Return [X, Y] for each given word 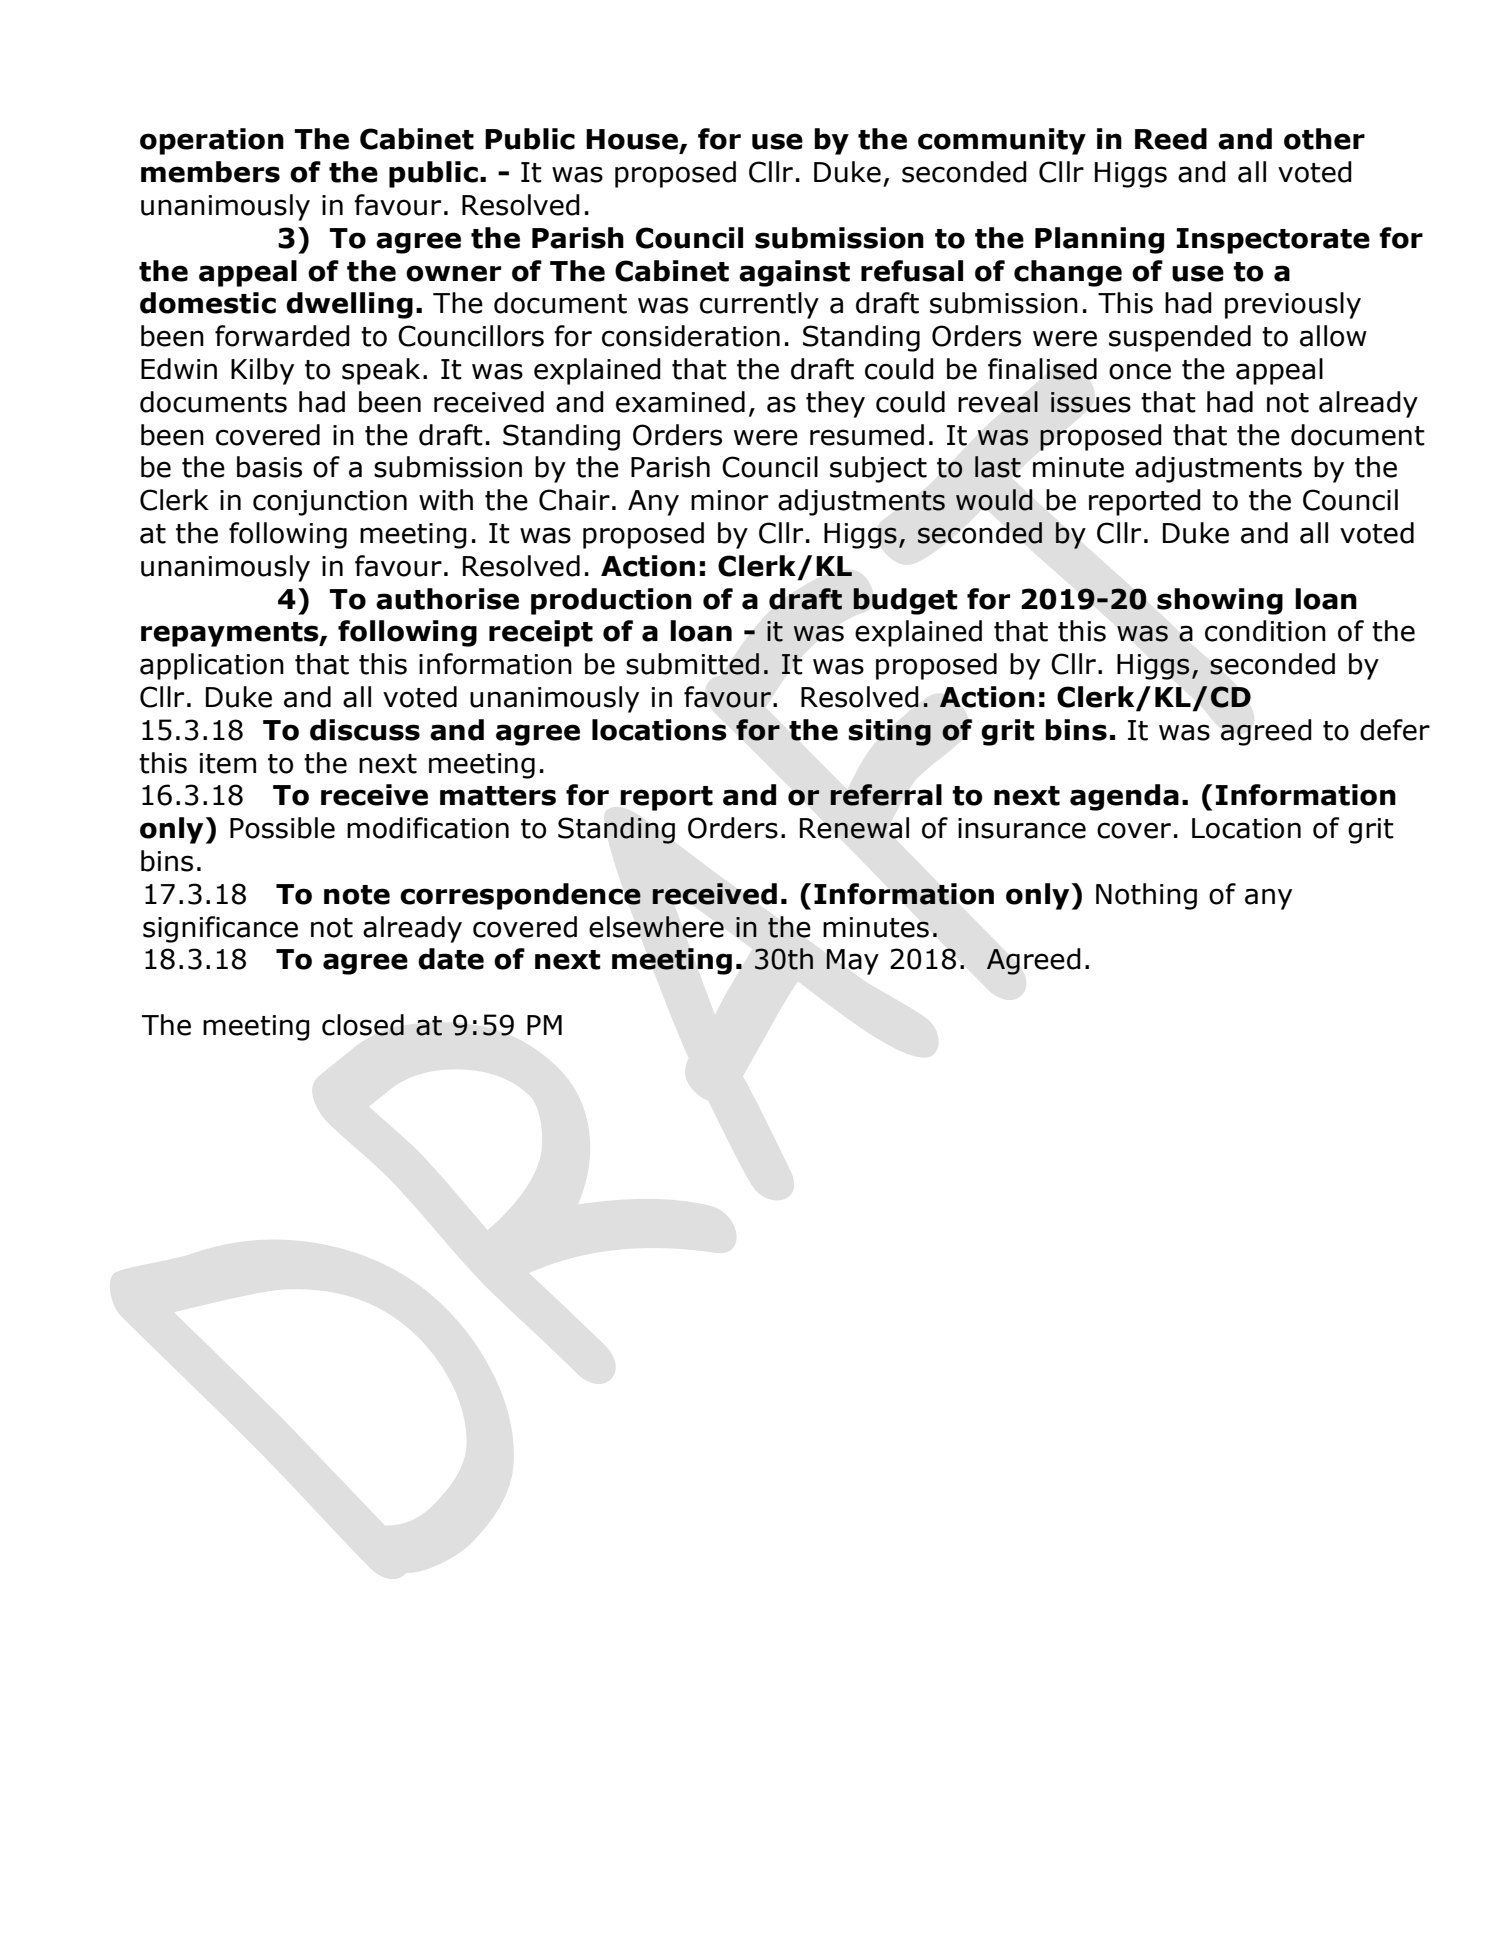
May [852, 962]
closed [363, 1025]
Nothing [1146, 896]
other [1324, 139]
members [210, 172]
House [632, 139]
